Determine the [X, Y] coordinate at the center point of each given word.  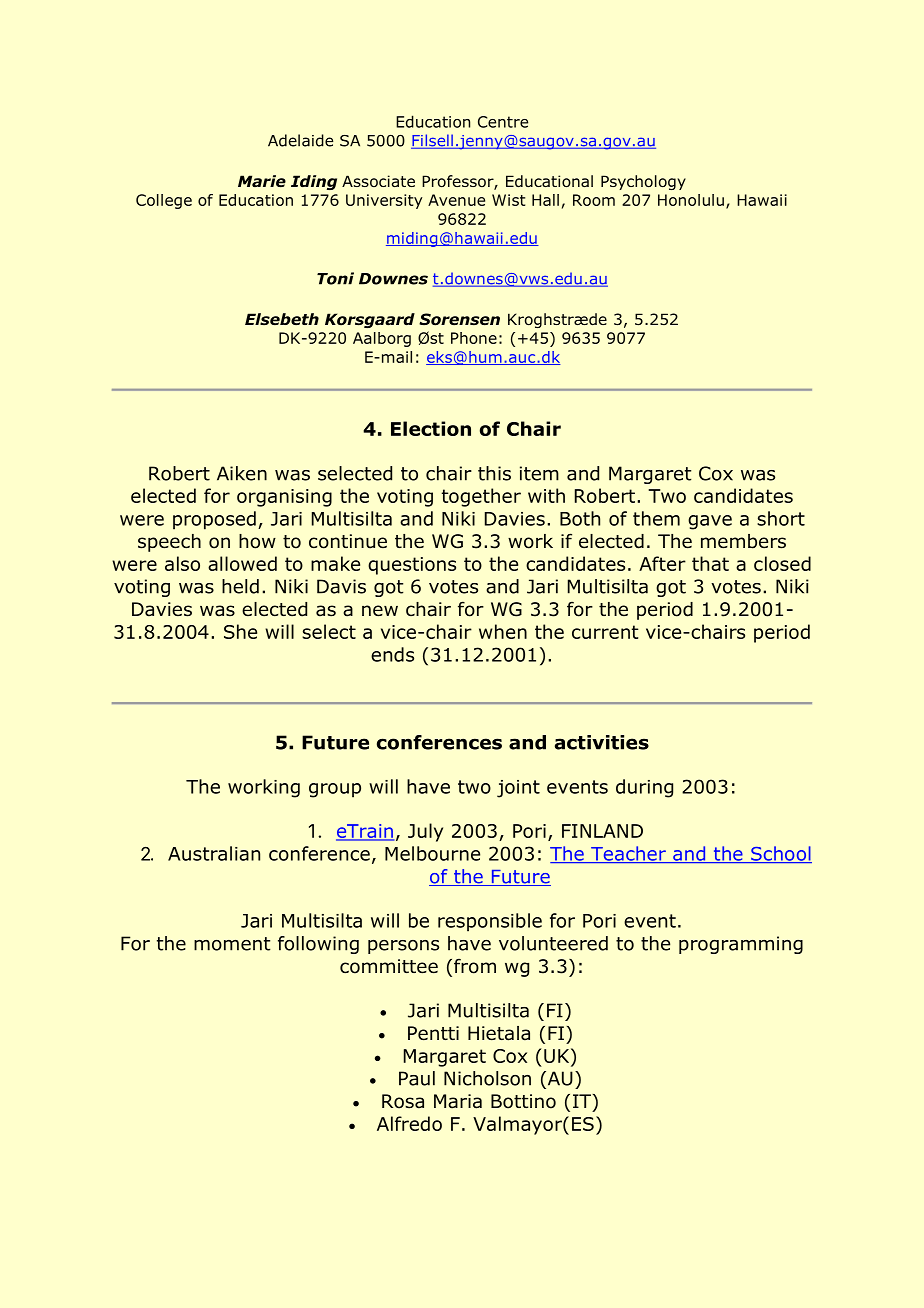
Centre [503, 122]
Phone [474, 338]
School [780, 854]
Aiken [242, 473]
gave [710, 522]
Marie [262, 181]
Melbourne [432, 853]
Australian [214, 853]
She [240, 631]
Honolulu [691, 200]
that [710, 563]
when [503, 631]
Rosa [403, 1101]
